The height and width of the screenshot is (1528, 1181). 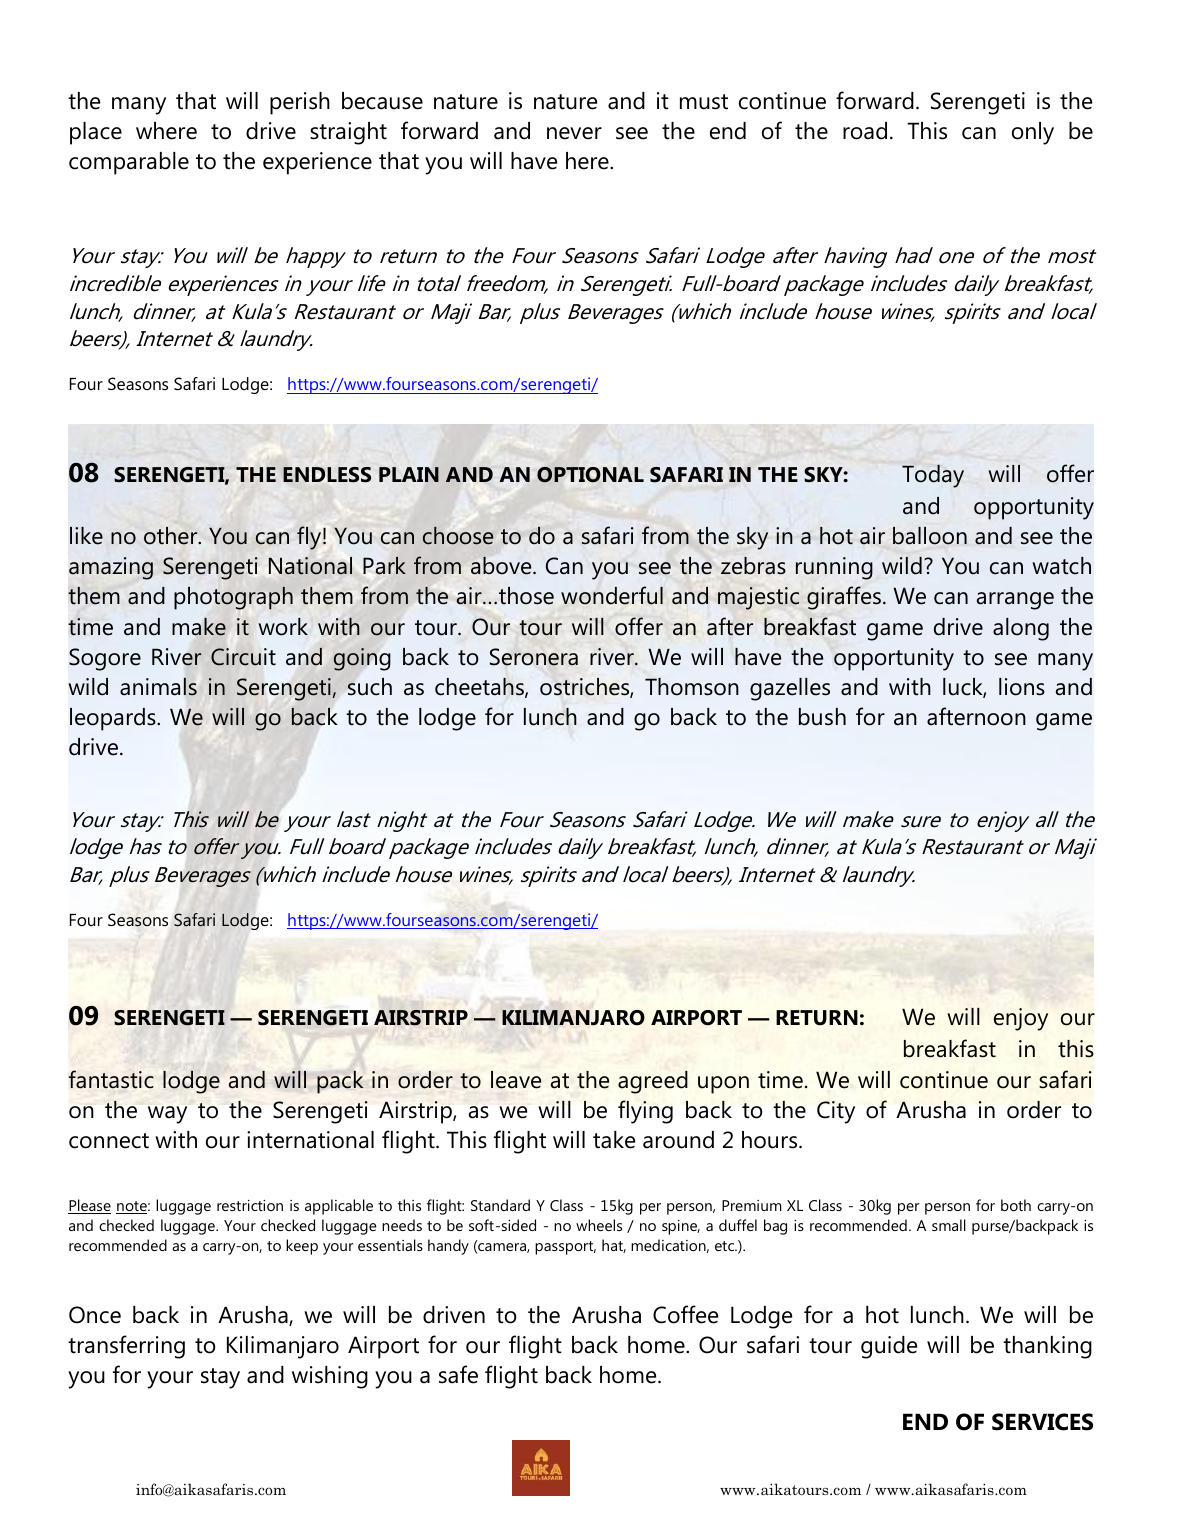 I want to click on transferring, so click(x=126, y=1347).
